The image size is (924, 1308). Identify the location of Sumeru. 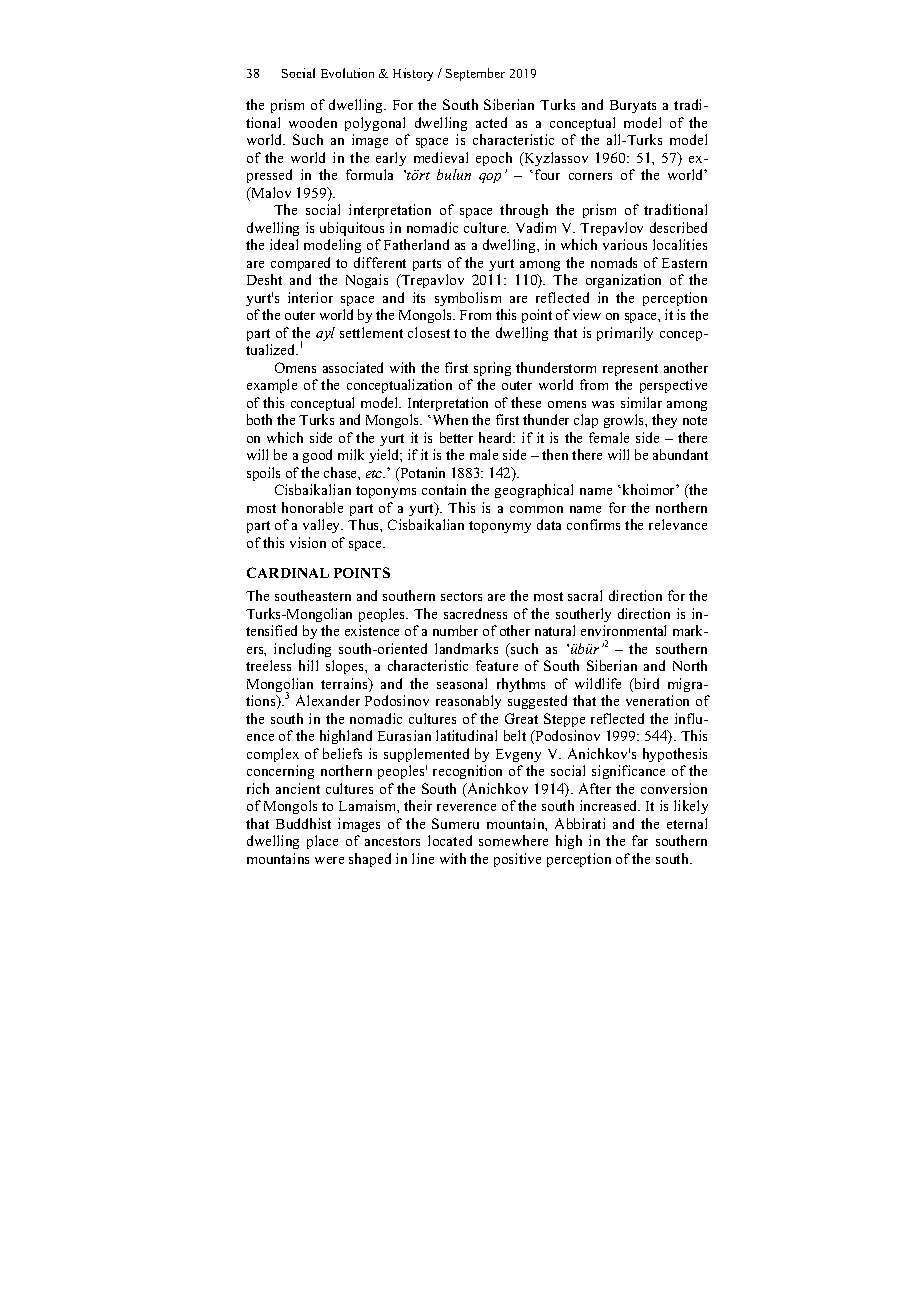
(455, 823).
